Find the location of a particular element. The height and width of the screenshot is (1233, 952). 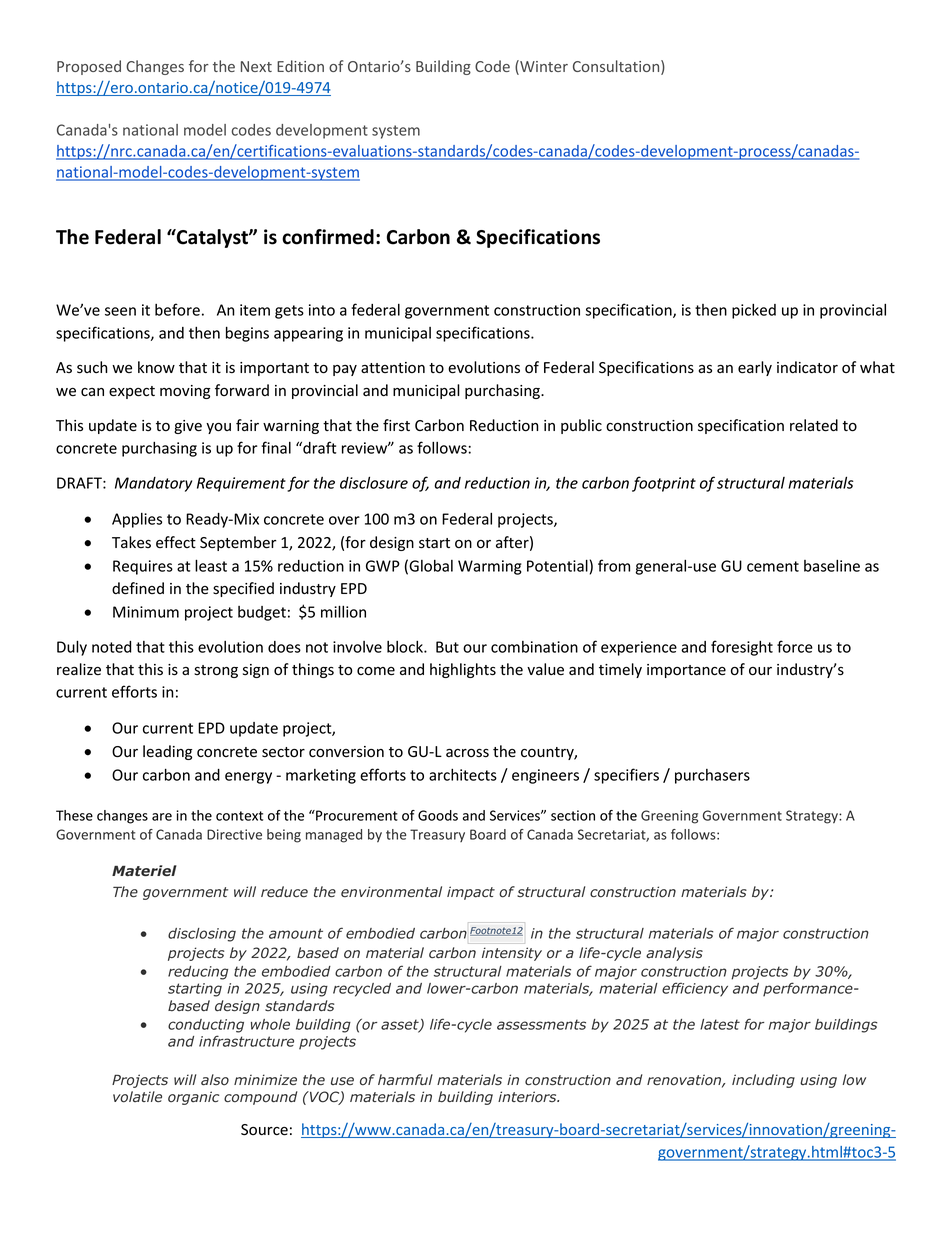

Edition is located at coordinates (300, 66).
